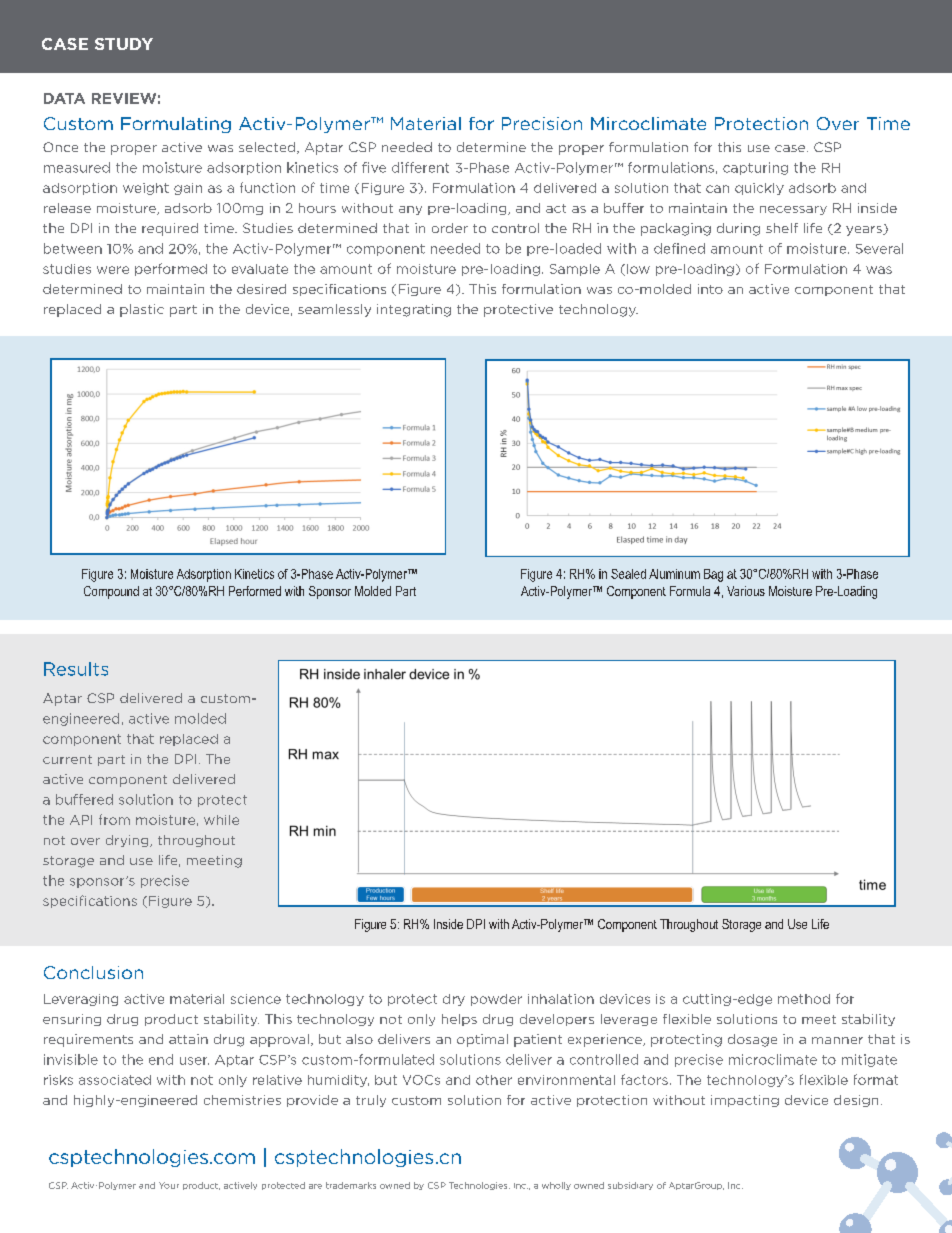 Image resolution: width=952 pixels, height=1233 pixels. Describe the element at coordinates (556, 1186) in the screenshot. I see `wholly` at that location.
